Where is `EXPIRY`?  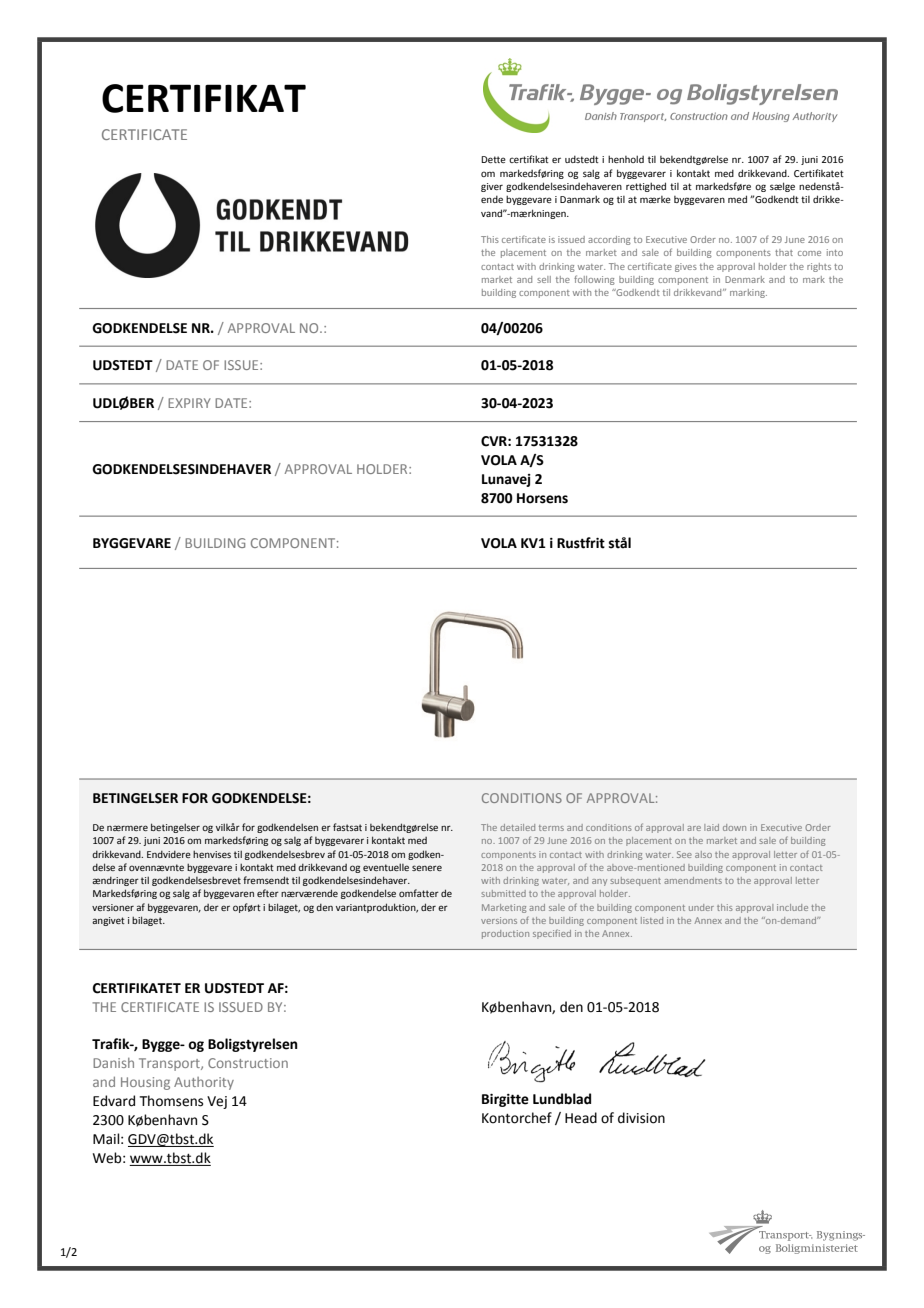
EXPIRY is located at coordinates (189, 403).
